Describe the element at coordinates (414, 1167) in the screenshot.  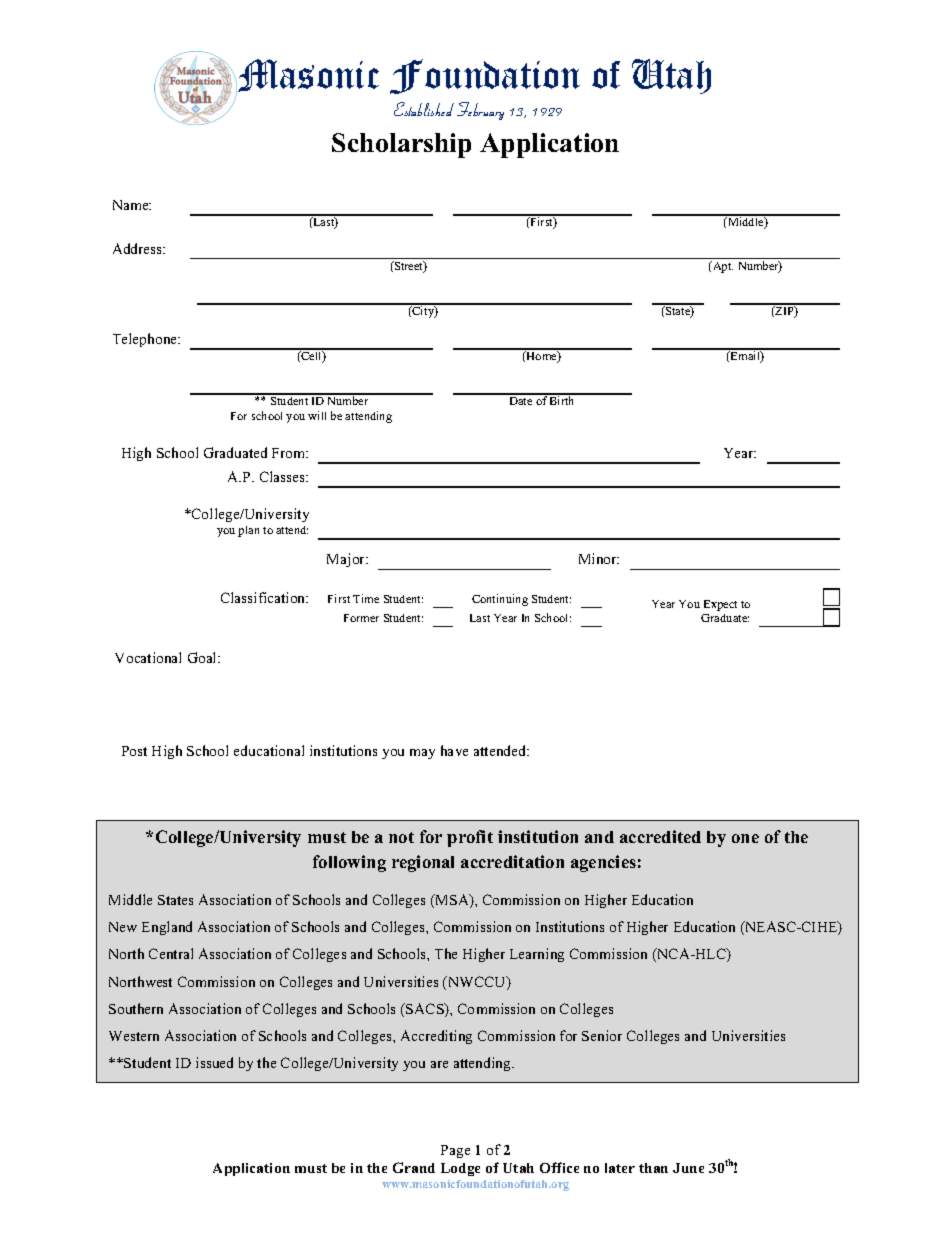
I see `Grand` at that location.
